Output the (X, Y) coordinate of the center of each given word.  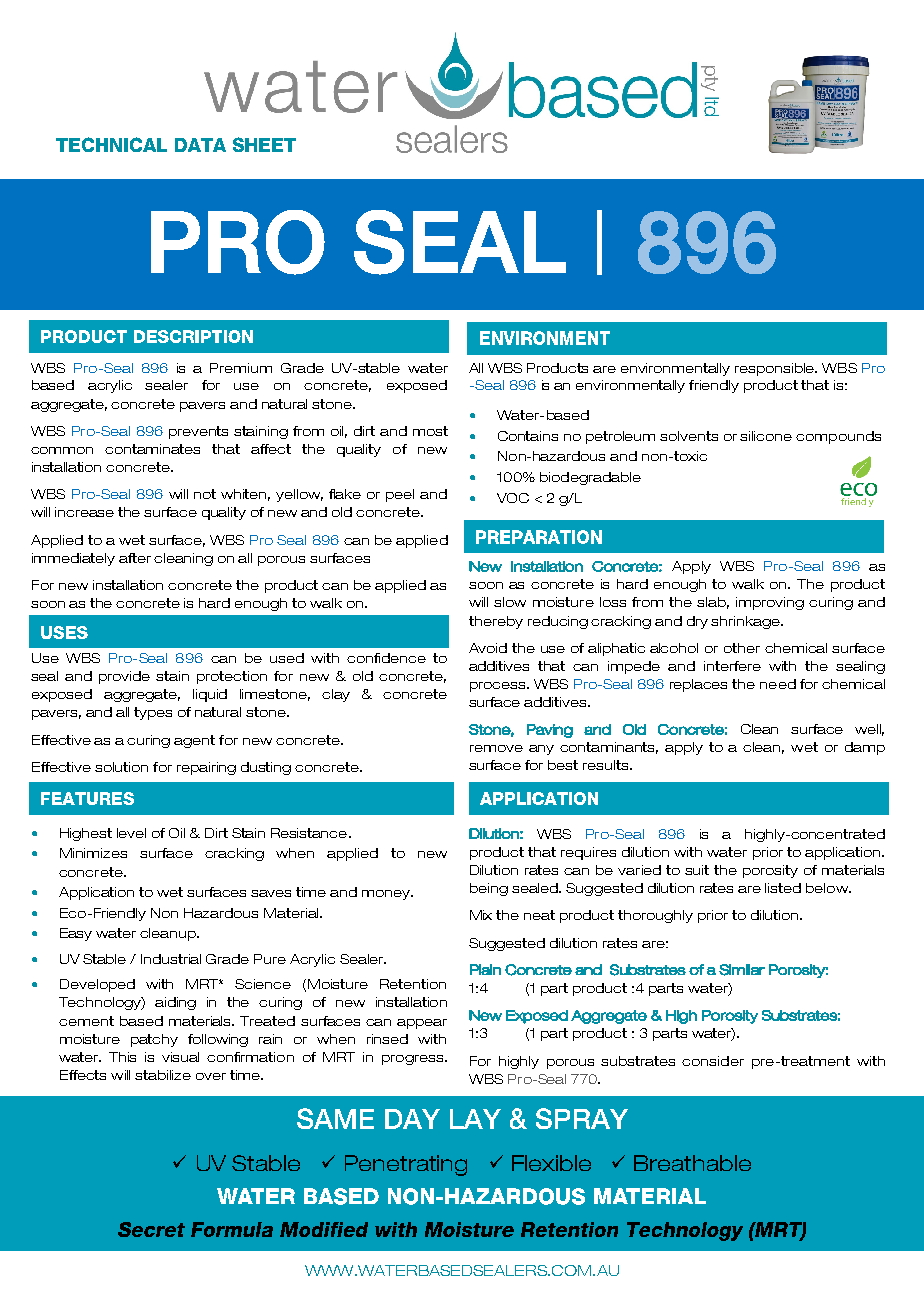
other (742, 648)
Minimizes (93, 853)
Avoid (488, 648)
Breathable (692, 1163)
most (430, 431)
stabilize (163, 1075)
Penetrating (406, 1165)
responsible (776, 369)
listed (783, 888)
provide (124, 677)
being (489, 889)
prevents (198, 432)
